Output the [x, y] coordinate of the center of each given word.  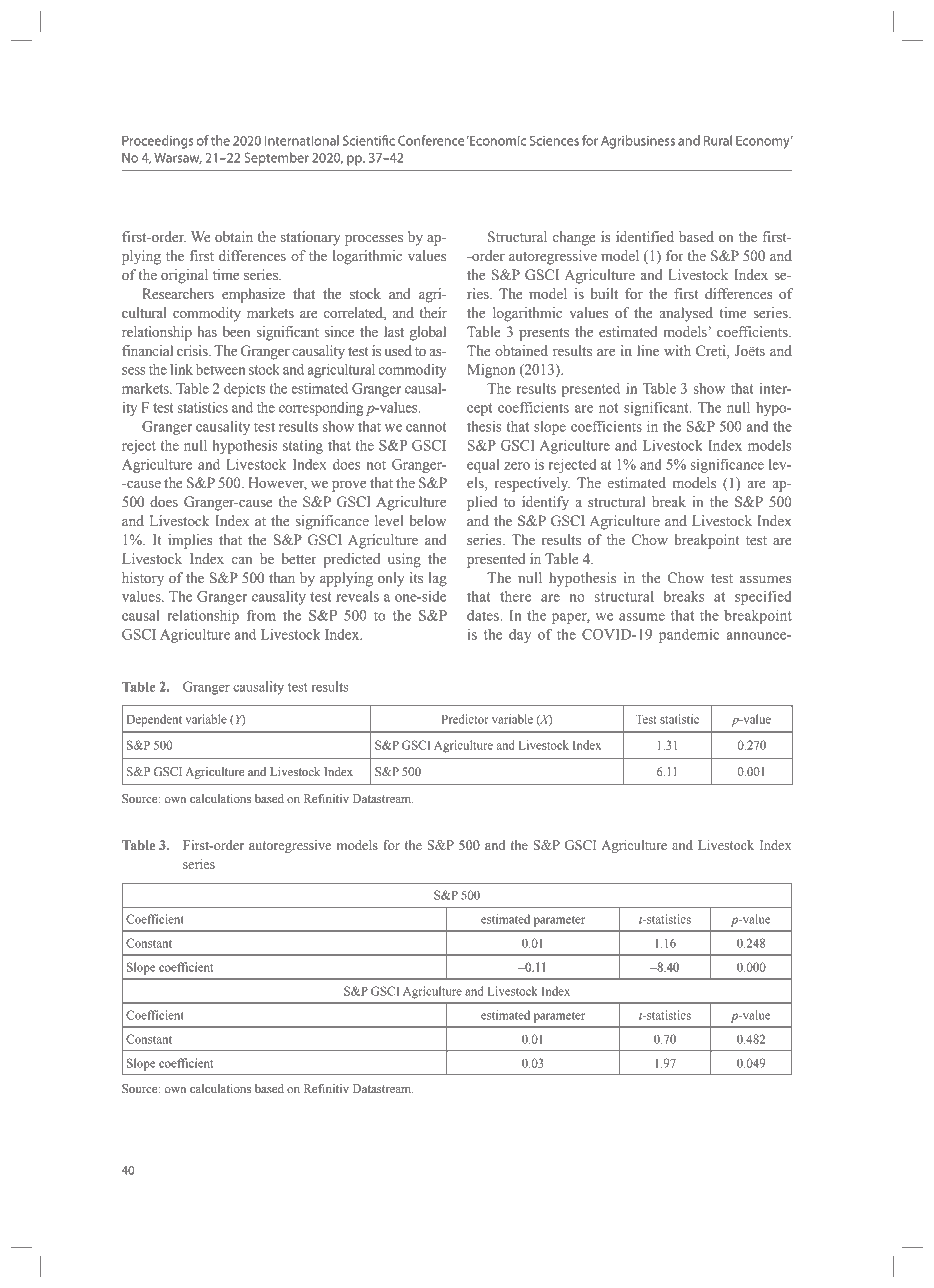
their [433, 313]
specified [763, 597]
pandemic [689, 636]
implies [190, 541]
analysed [686, 314]
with [677, 350]
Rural [718, 140]
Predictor [465, 719]
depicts [245, 389]
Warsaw [178, 158]
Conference [431, 140]
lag [438, 579]
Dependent [154, 720]
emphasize [253, 295]
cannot [426, 427]
